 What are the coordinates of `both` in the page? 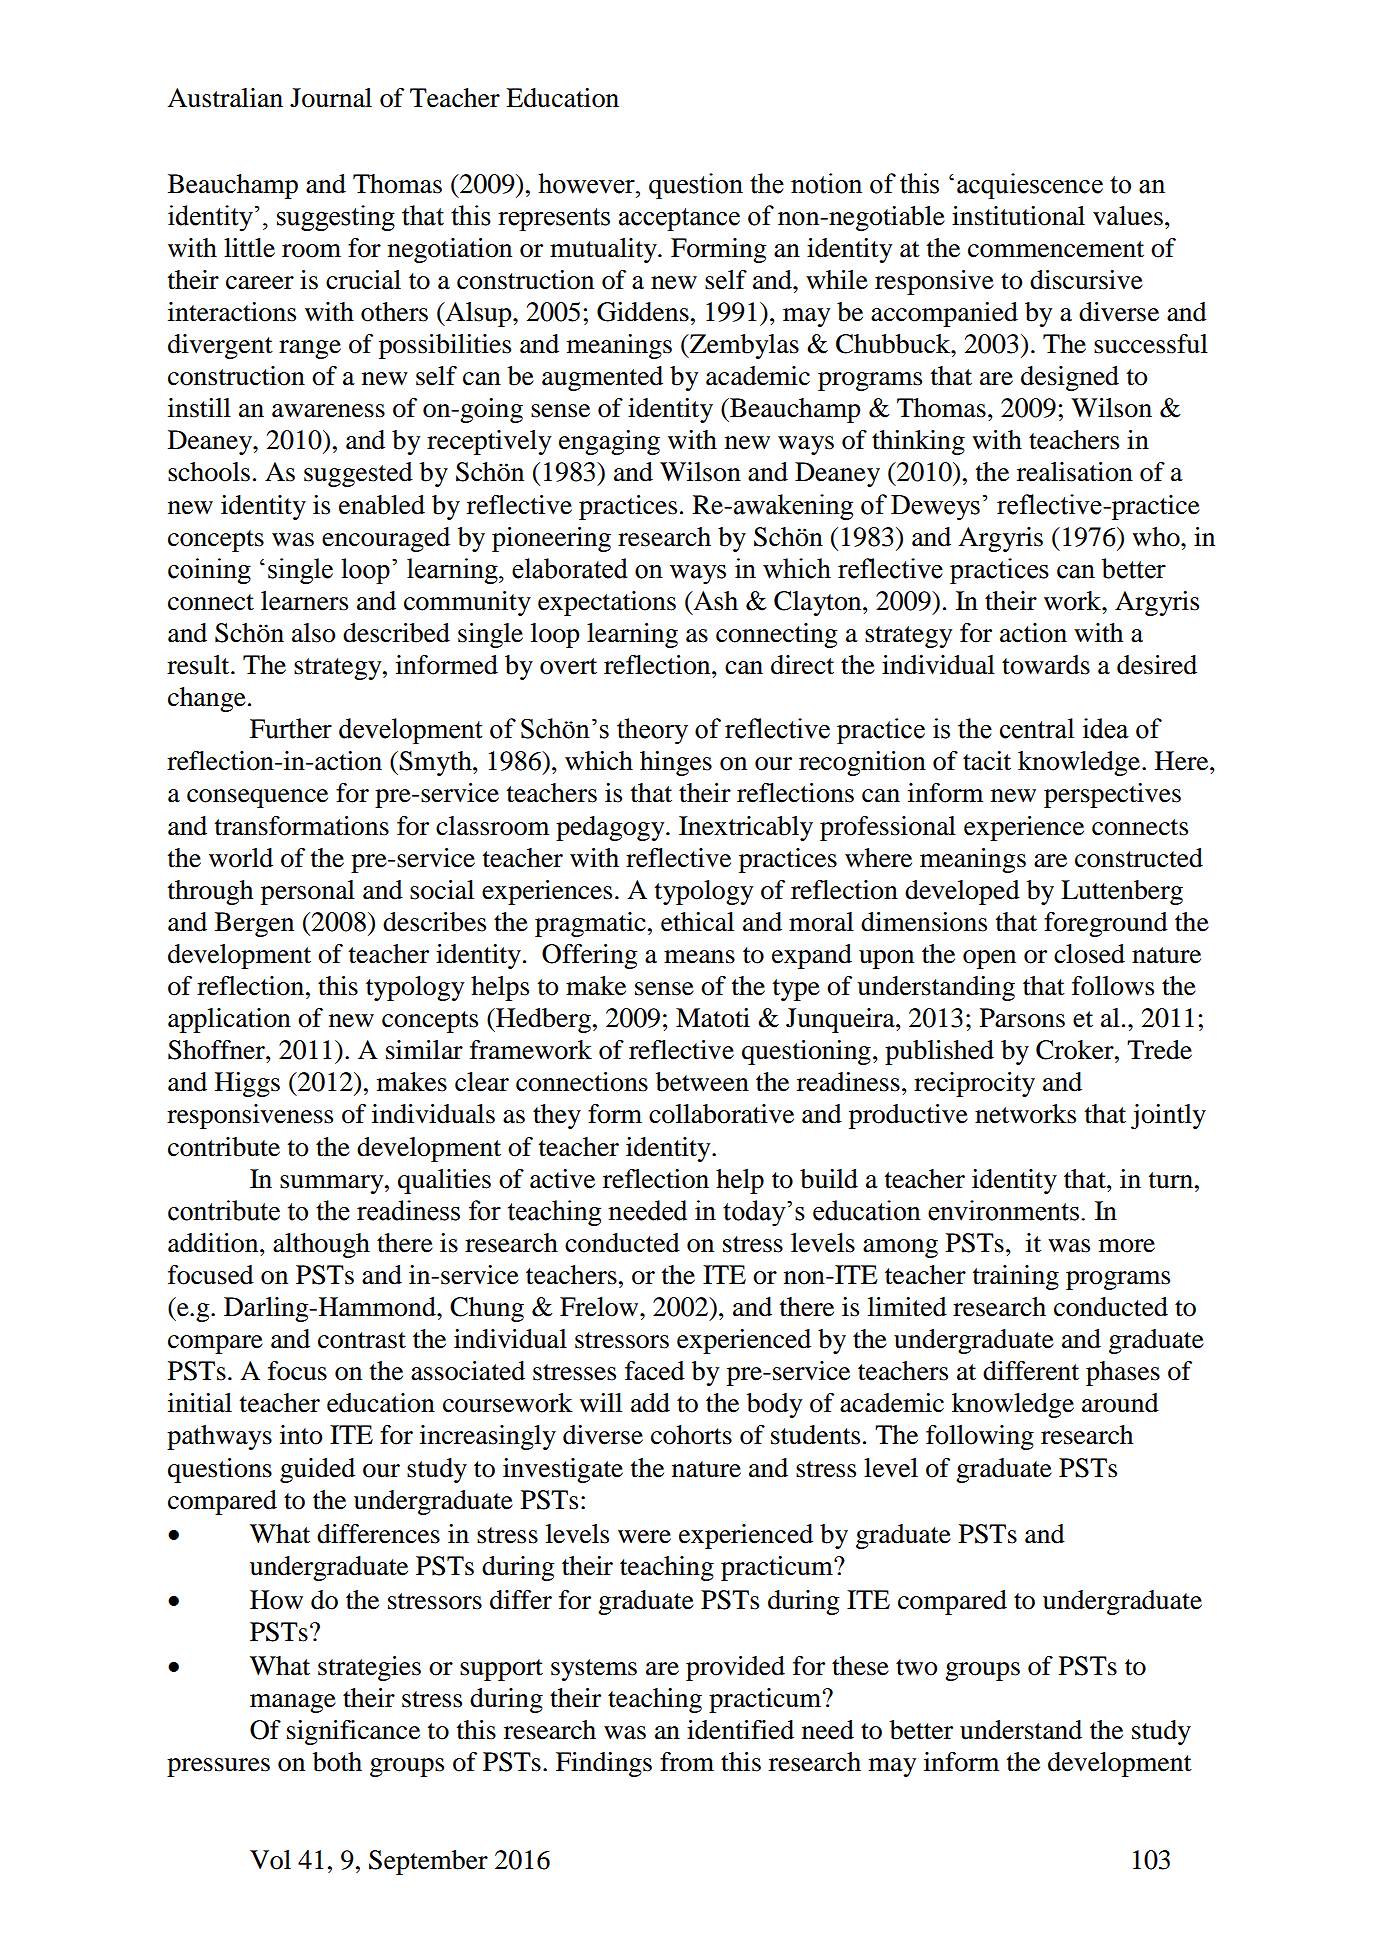 It's located at (337, 1762).
